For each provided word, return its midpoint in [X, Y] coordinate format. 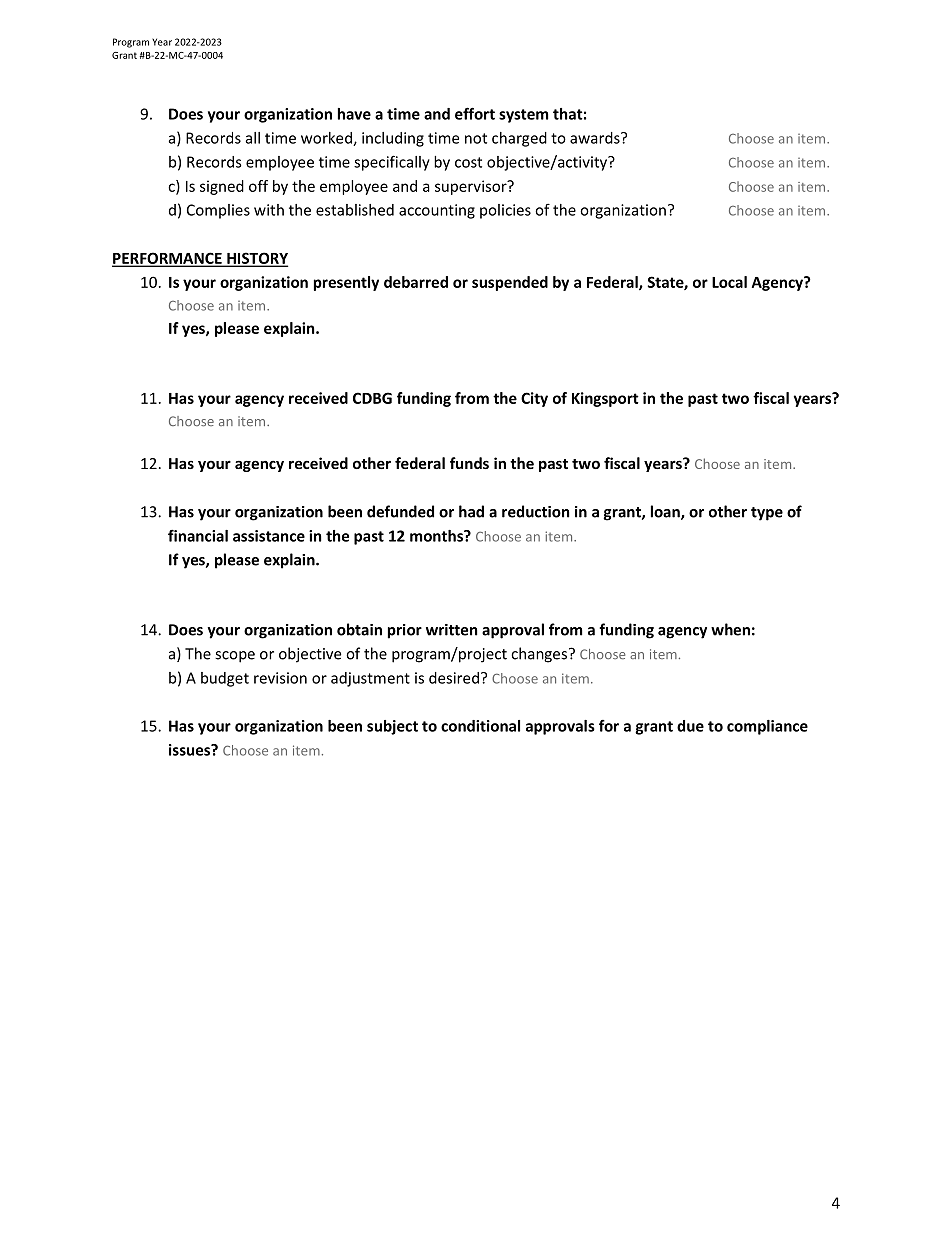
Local [729, 282]
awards [596, 138]
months [437, 536]
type [767, 514]
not [476, 138]
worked [327, 139]
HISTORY [256, 259]
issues [191, 750]
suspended [510, 283]
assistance [269, 536]
